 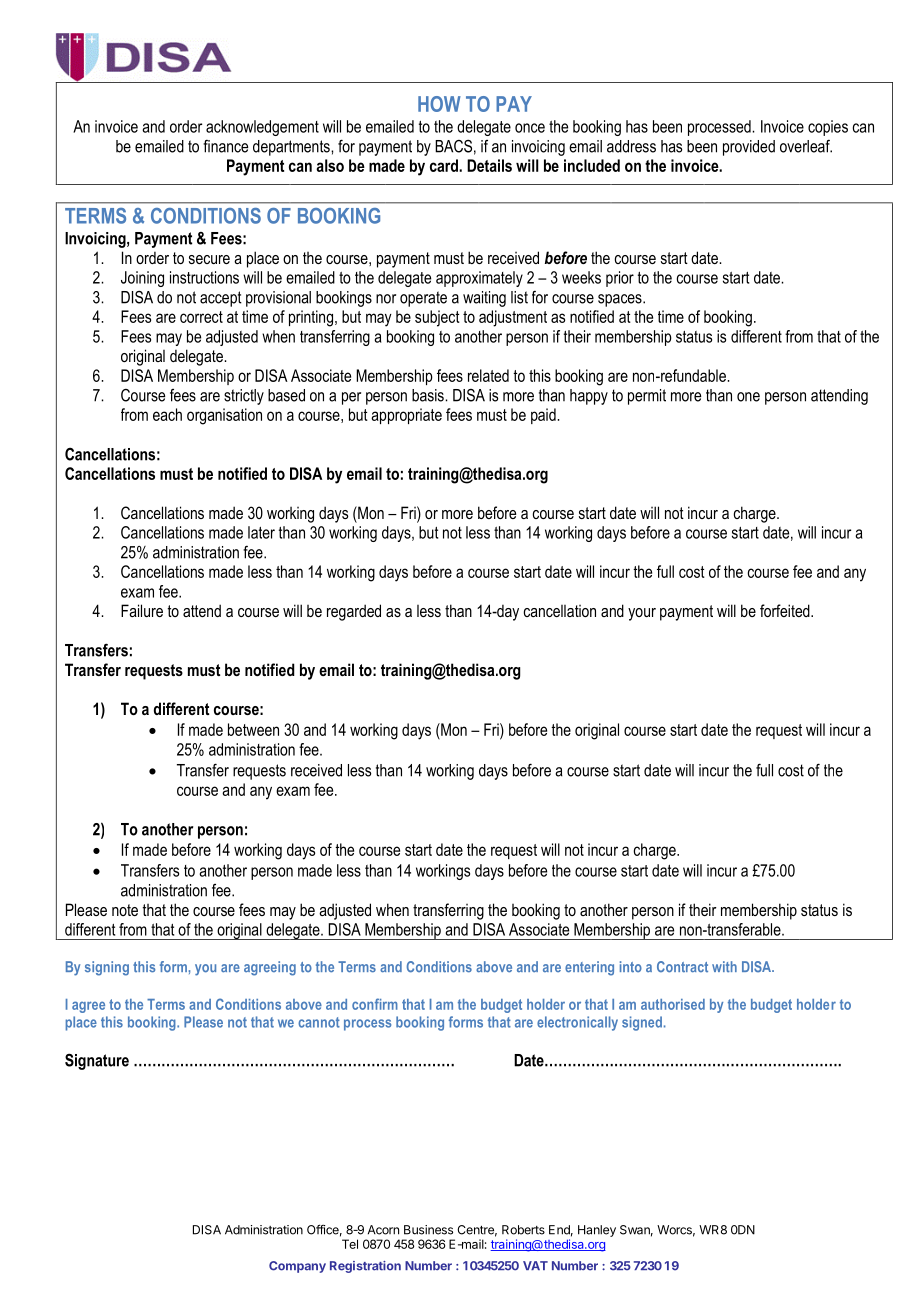 I want to click on with, so click(x=724, y=967).
